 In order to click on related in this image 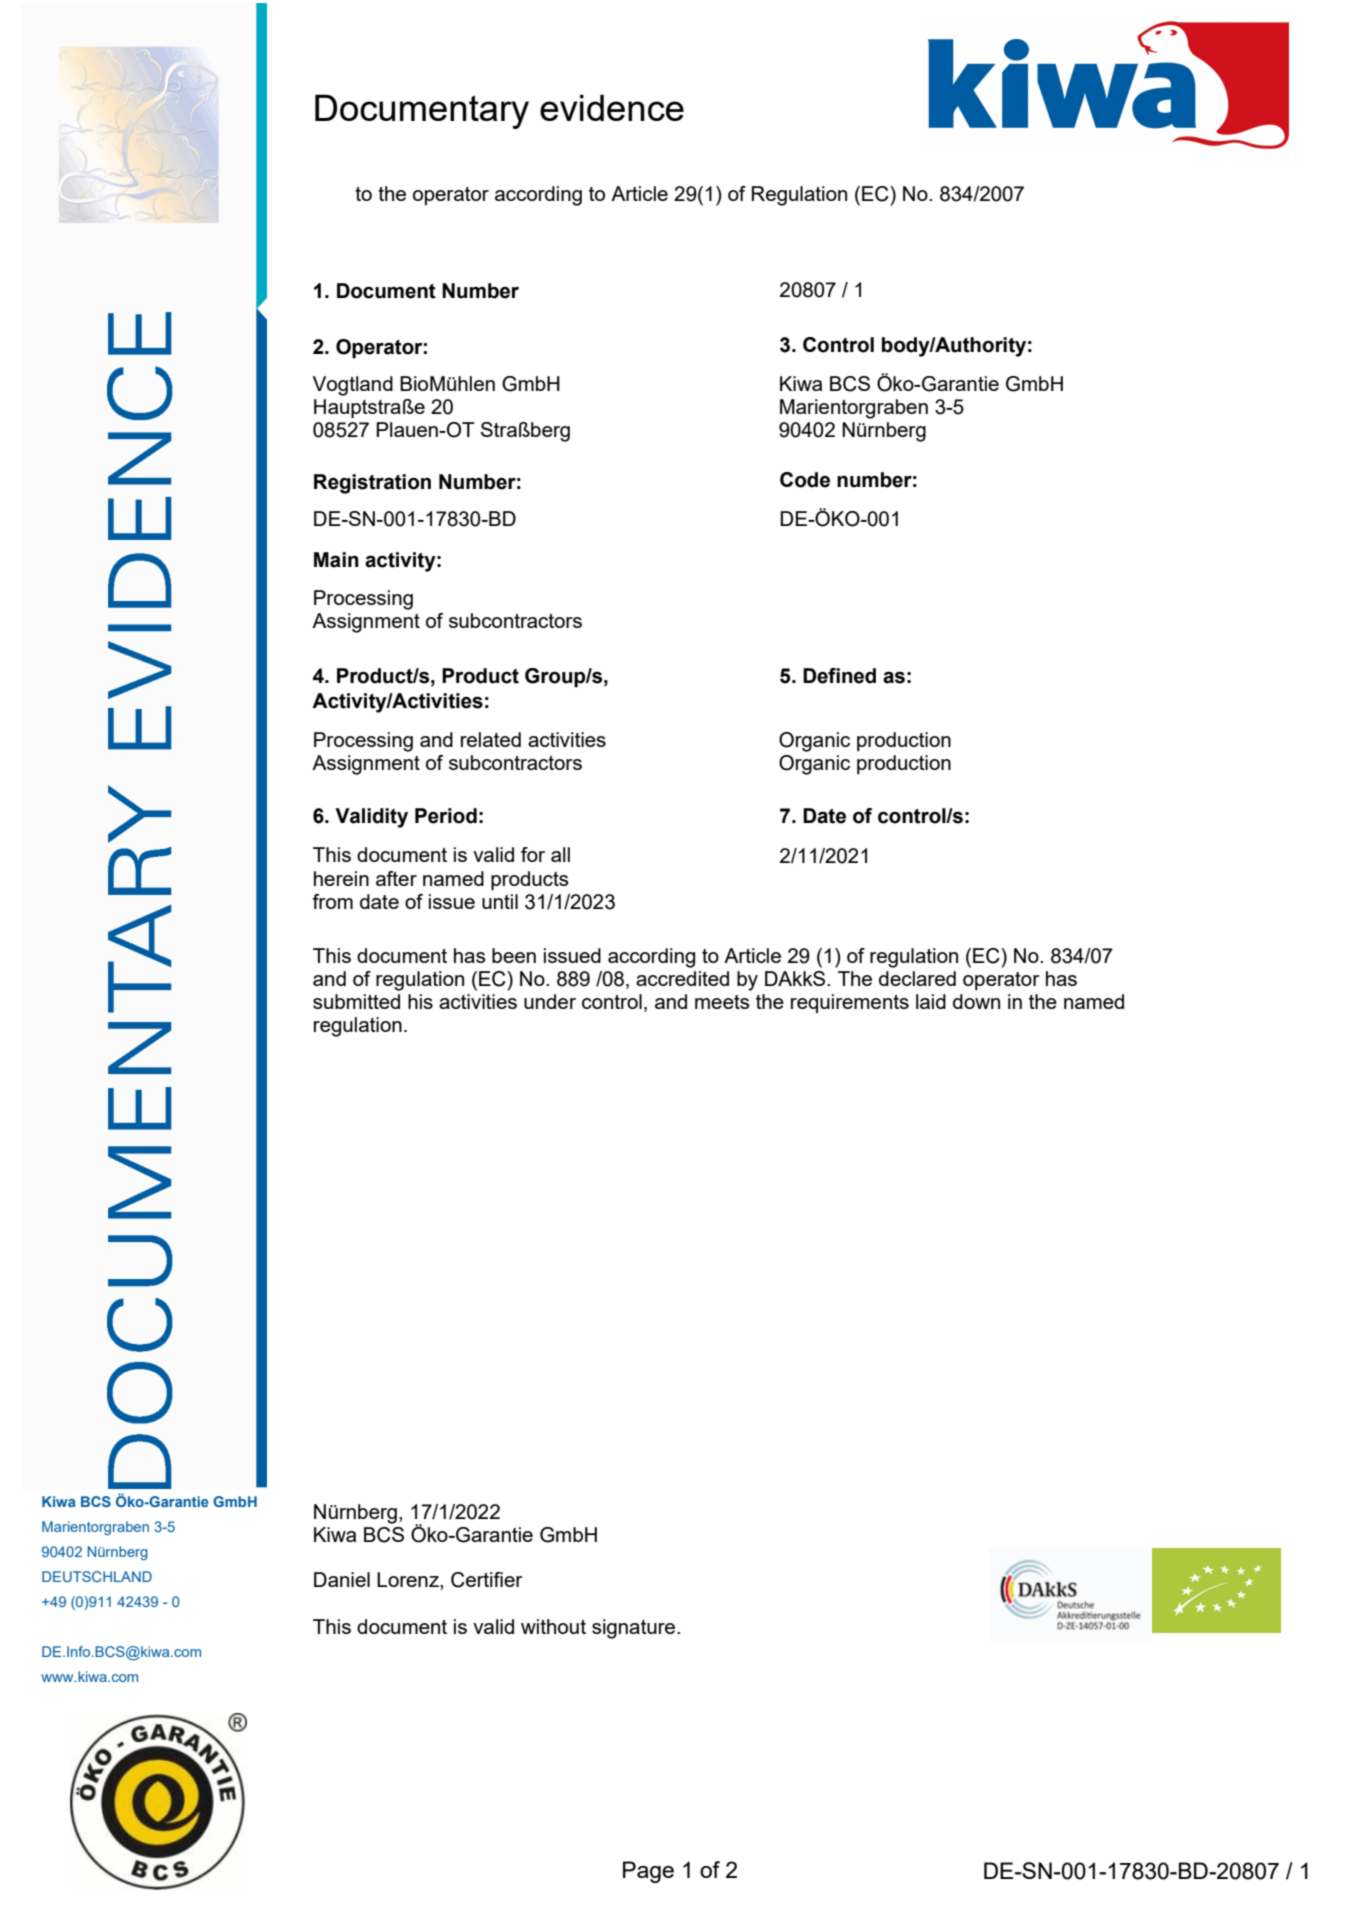, I will do `click(491, 739)`.
